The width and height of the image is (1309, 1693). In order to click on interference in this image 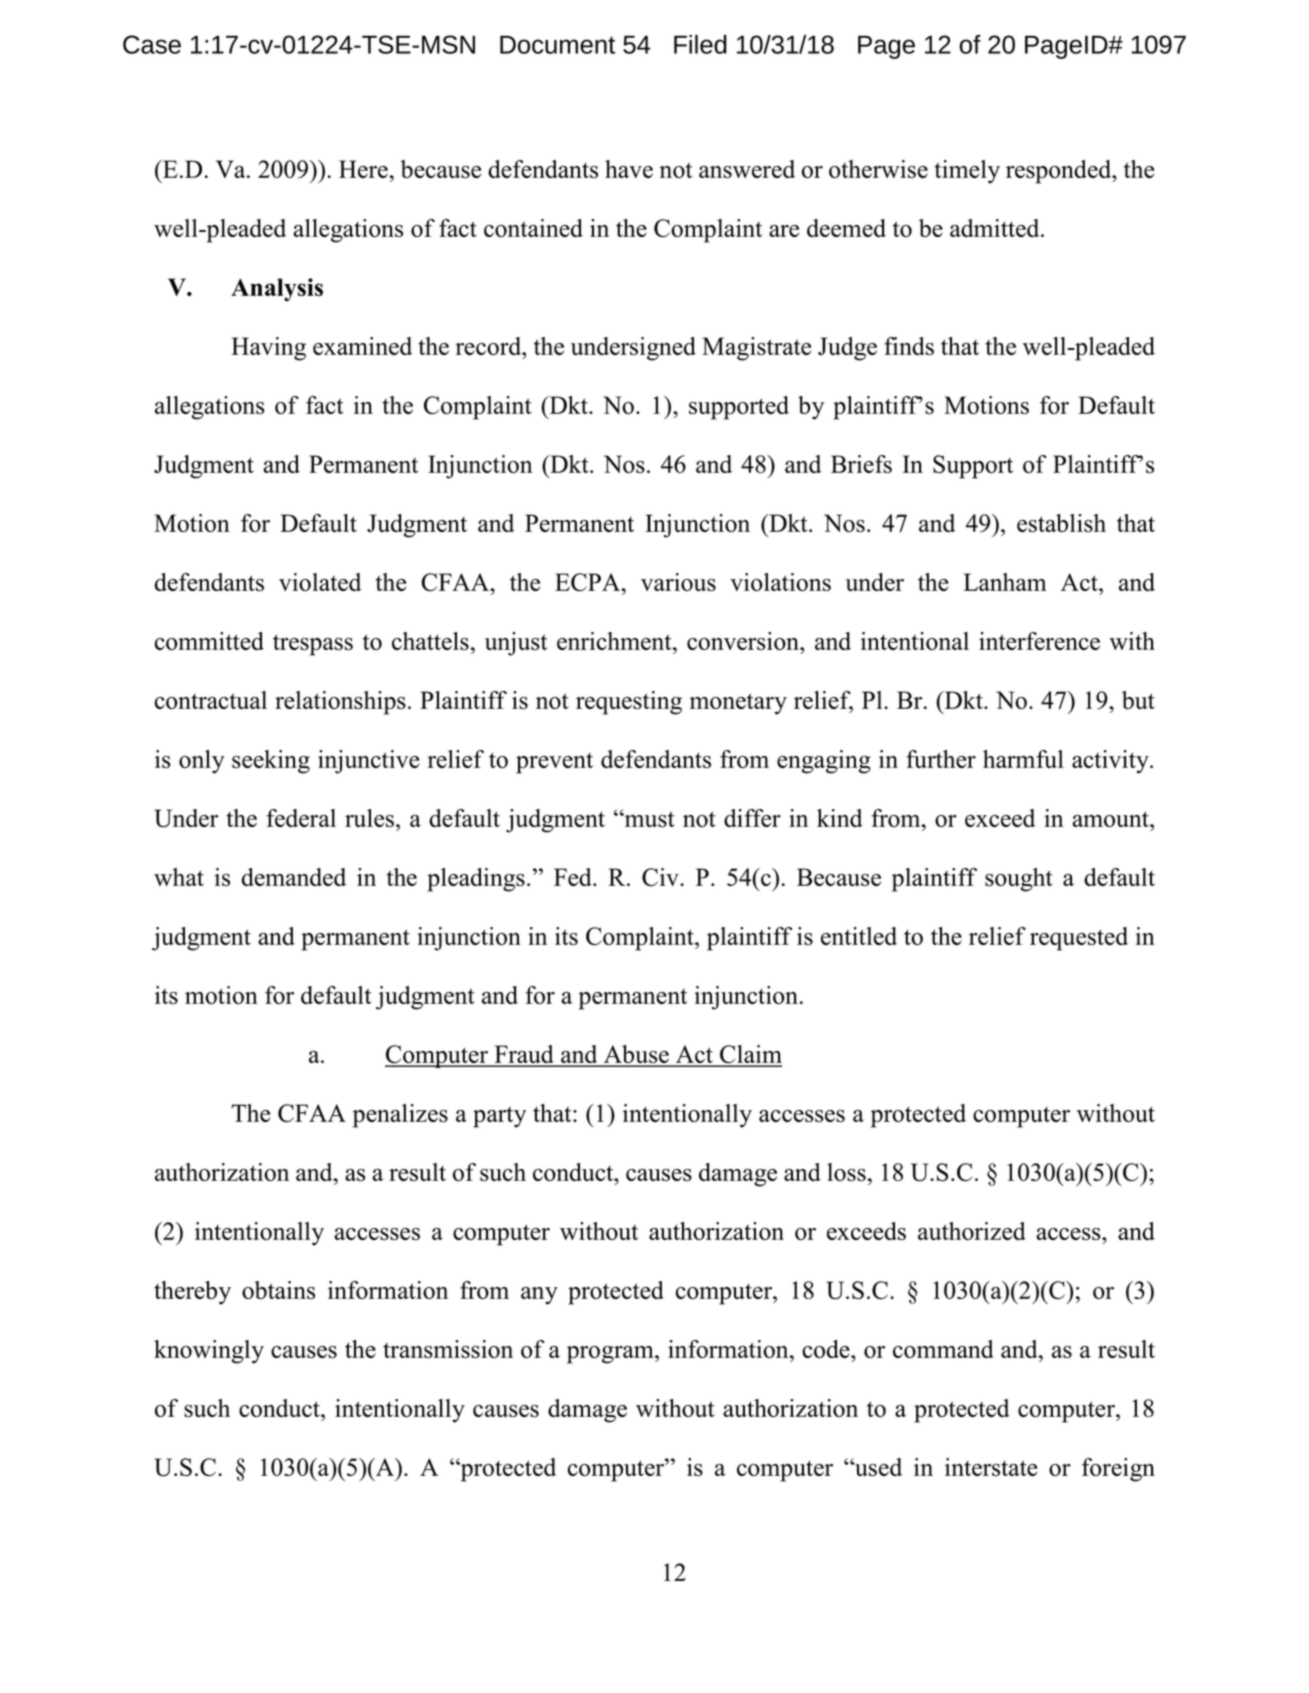, I will do `click(1039, 641)`.
